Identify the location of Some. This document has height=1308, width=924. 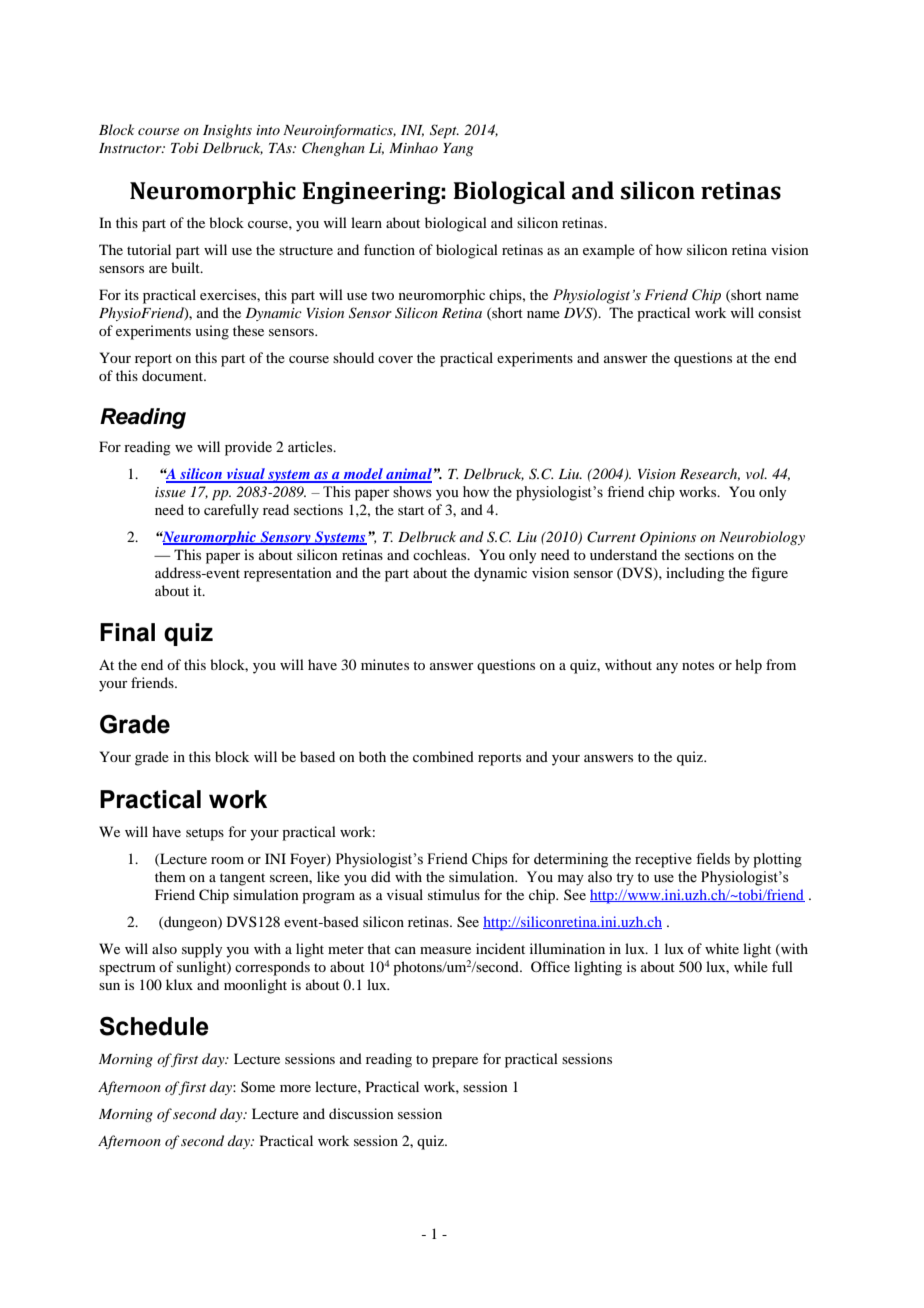
(258, 1086).
